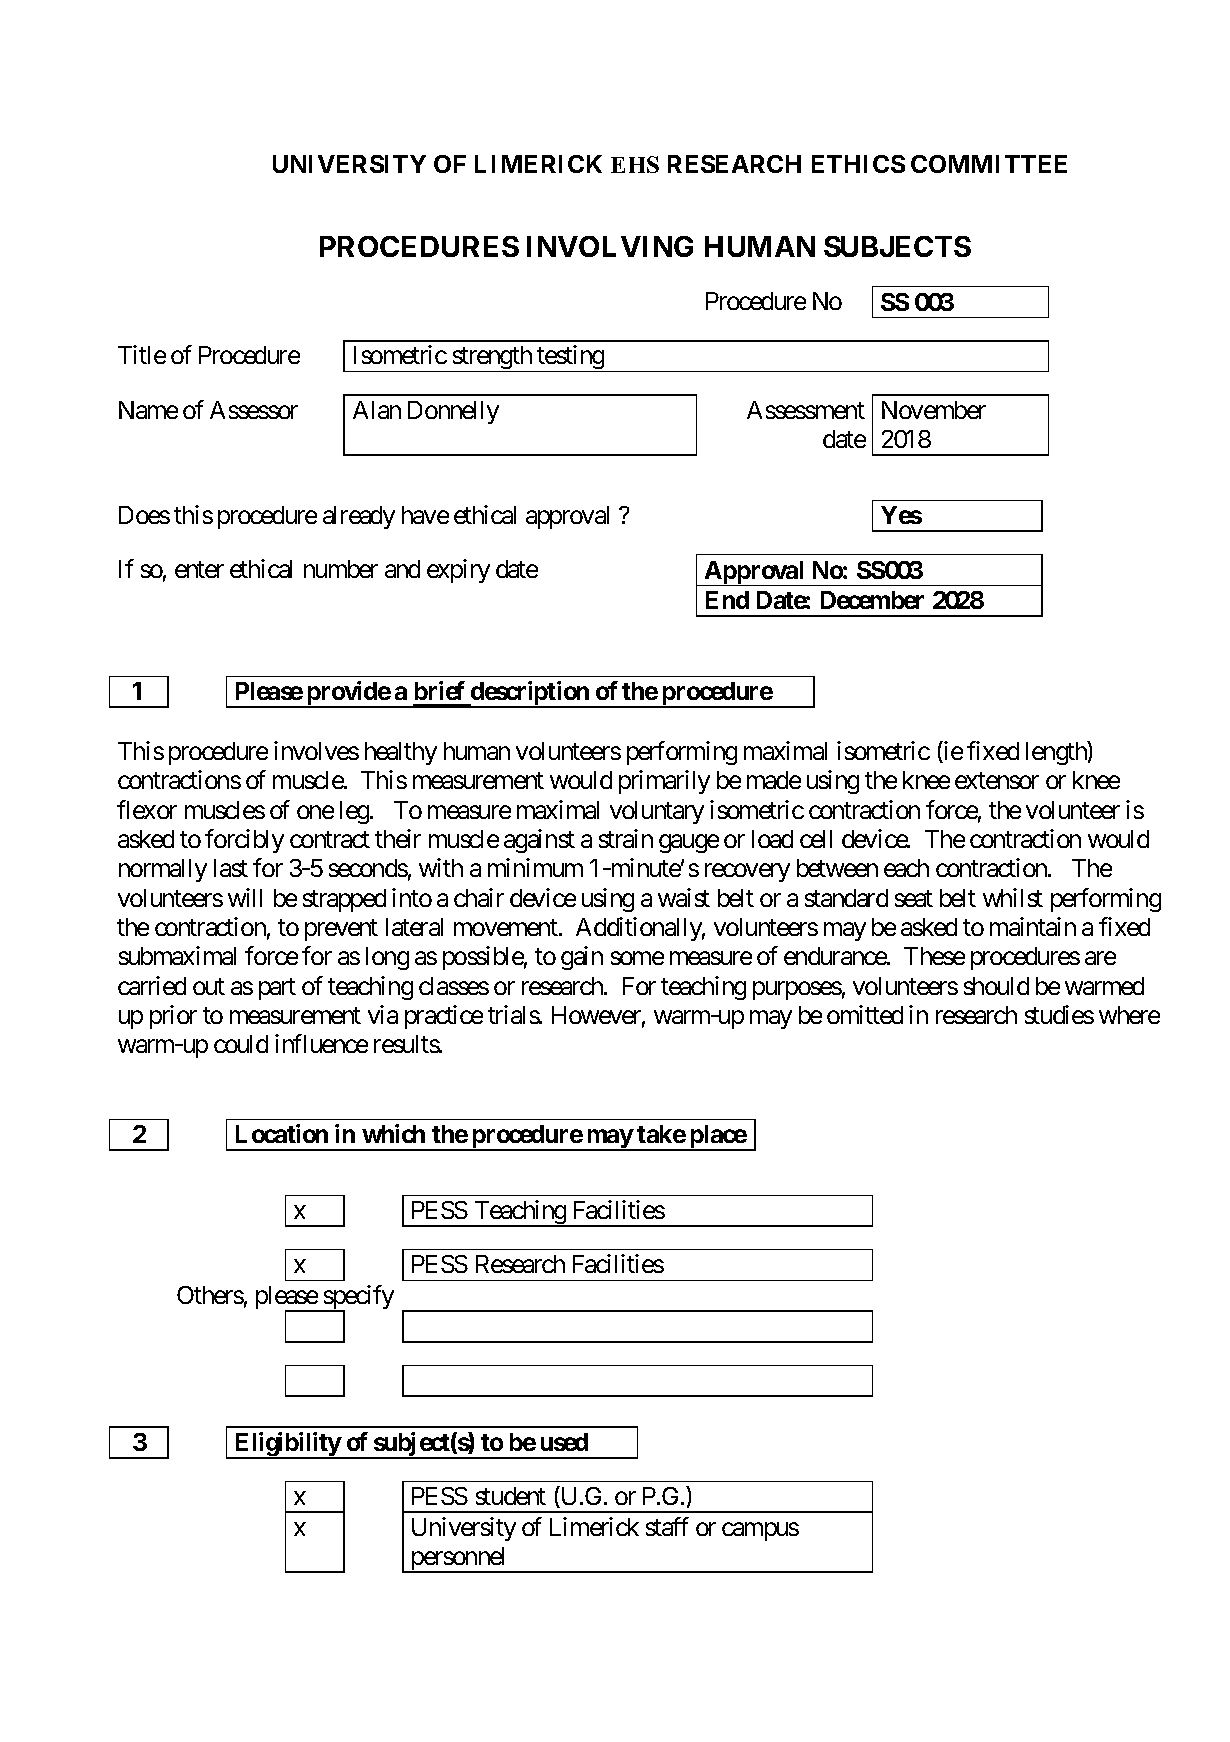 This screenshot has width=1230, height=1742. Describe the element at coordinates (199, 570) in the screenshot. I see `enter` at that location.
